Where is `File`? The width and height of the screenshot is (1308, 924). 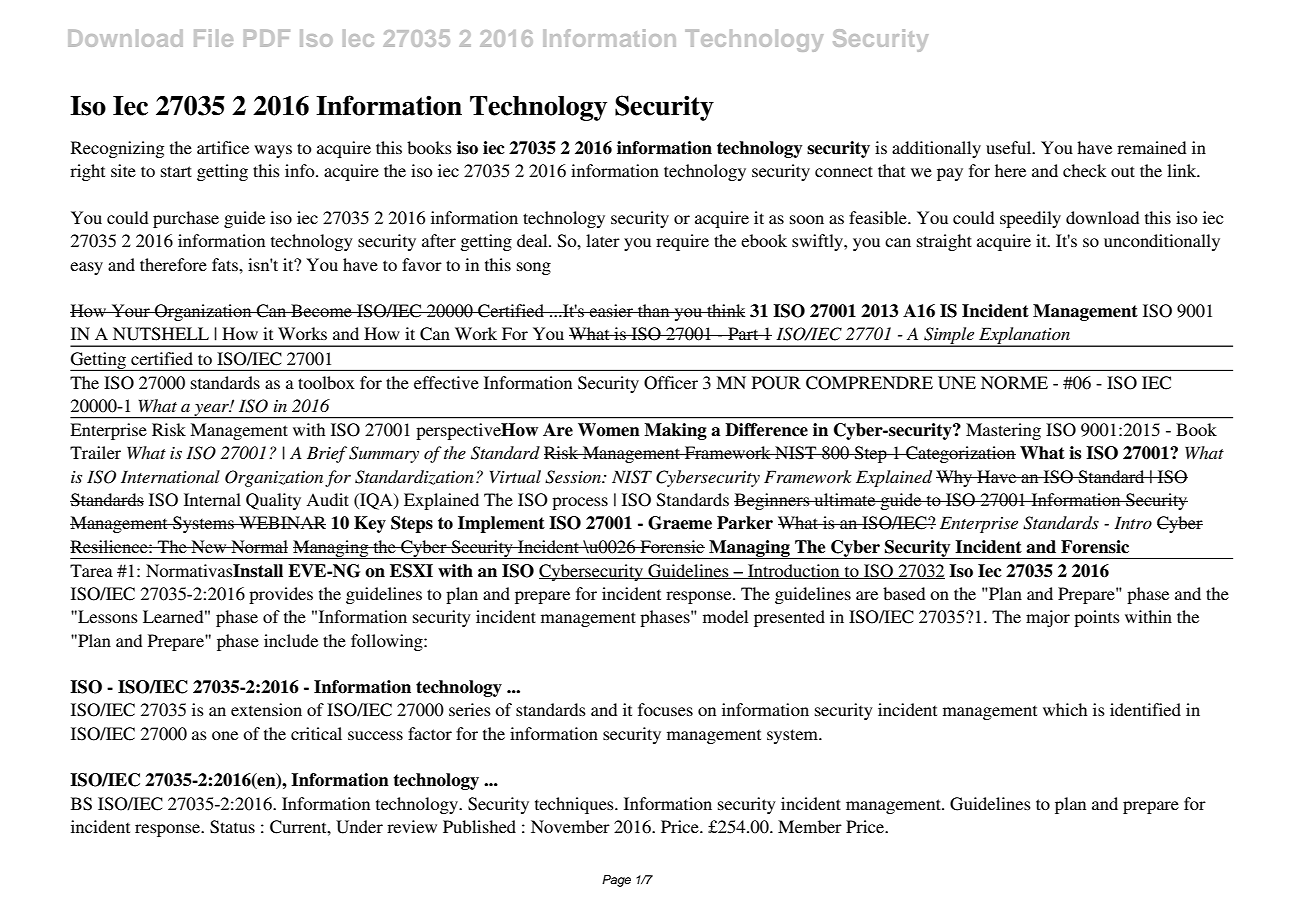 File is located at coordinates (213, 38).
